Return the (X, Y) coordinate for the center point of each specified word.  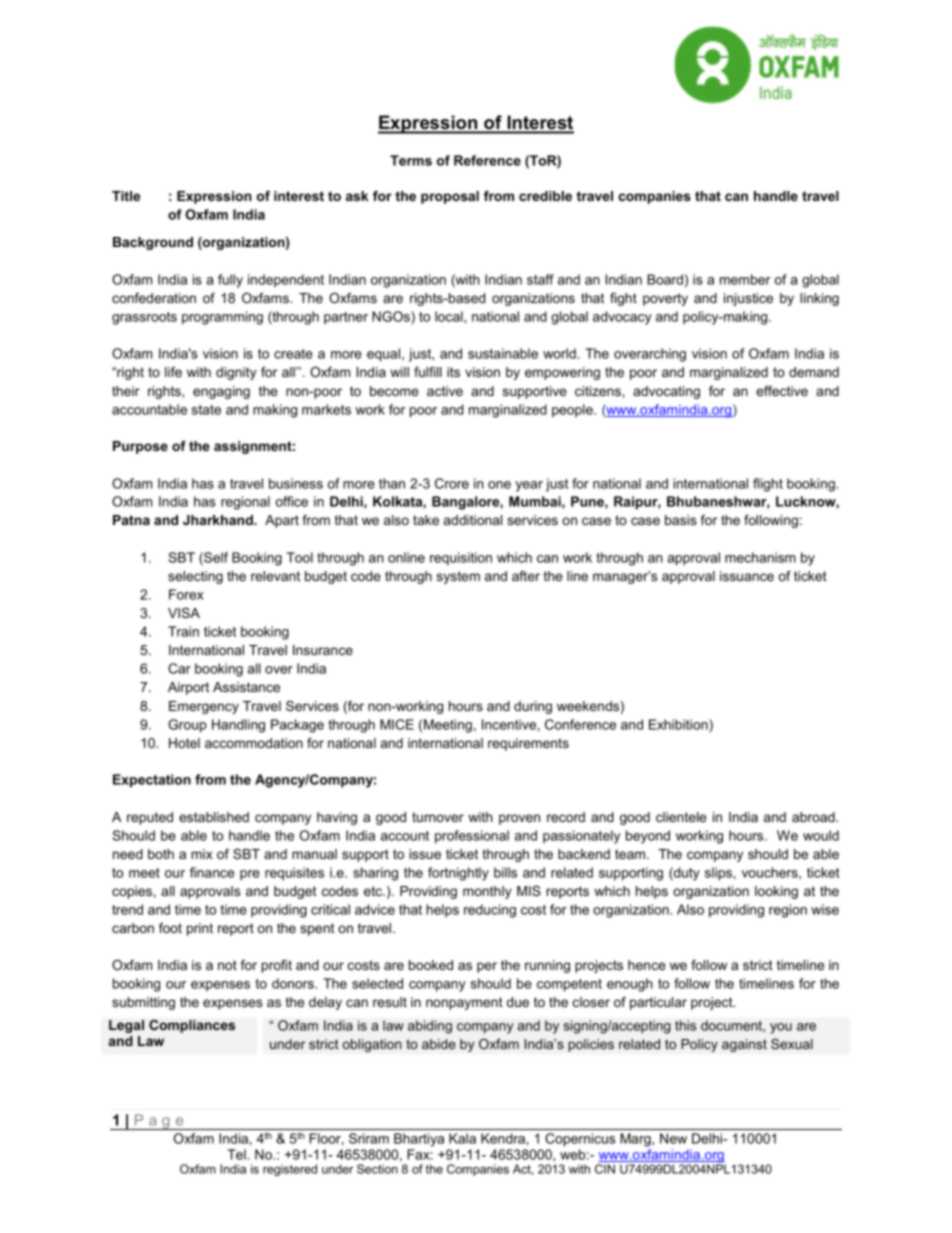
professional (472, 837)
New (673, 1138)
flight (768, 485)
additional (473, 520)
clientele (681, 817)
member (745, 279)
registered (290, 1170)
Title (126, 196)
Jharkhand (219, 520)
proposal (450, 197)
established (214, 817)
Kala (462, 1138)
